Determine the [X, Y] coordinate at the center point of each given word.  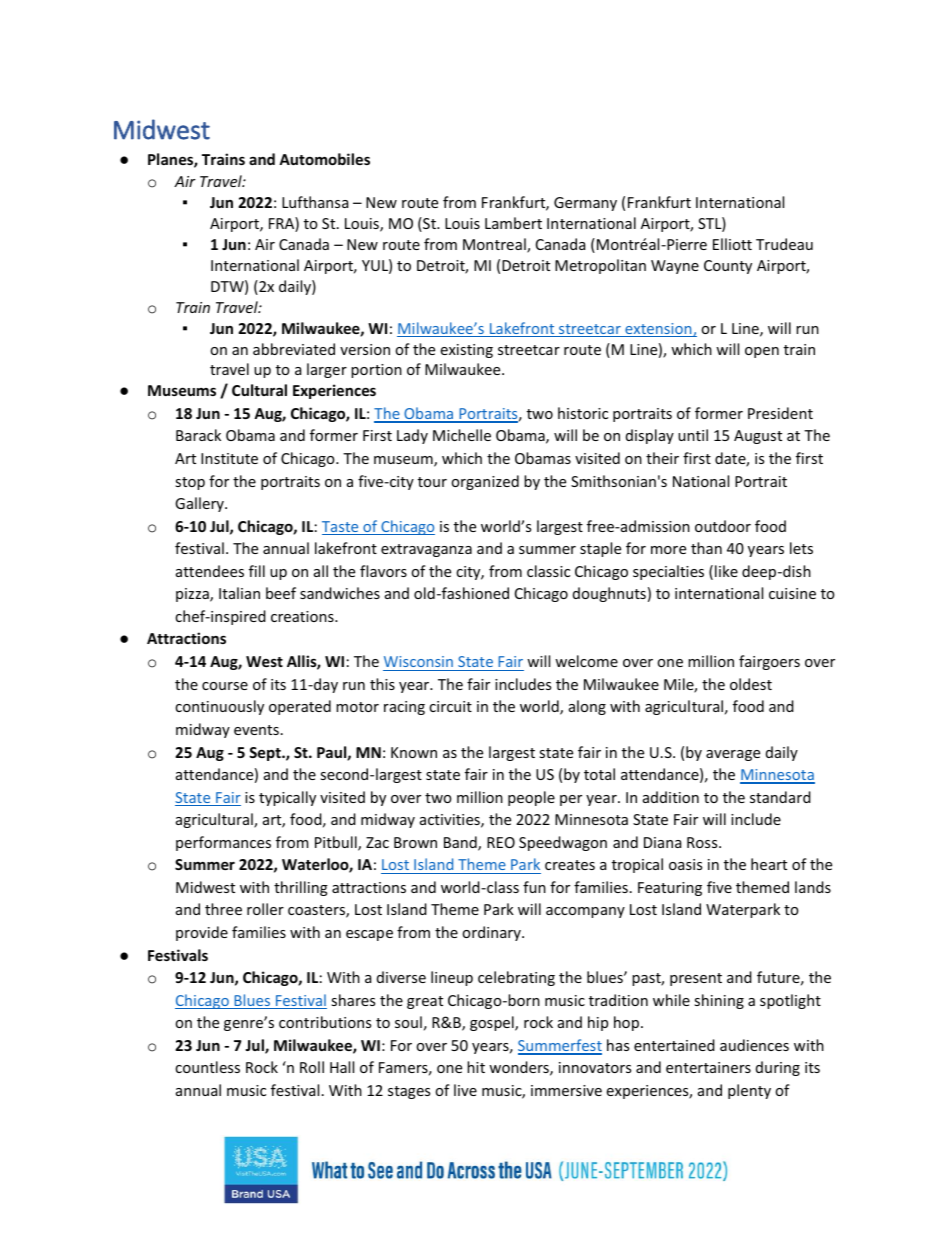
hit [476, 1067]
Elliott [732, 244]
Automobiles [324, 159]
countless [207, 1067]
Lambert [513, 223]
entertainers [708, 1067]
